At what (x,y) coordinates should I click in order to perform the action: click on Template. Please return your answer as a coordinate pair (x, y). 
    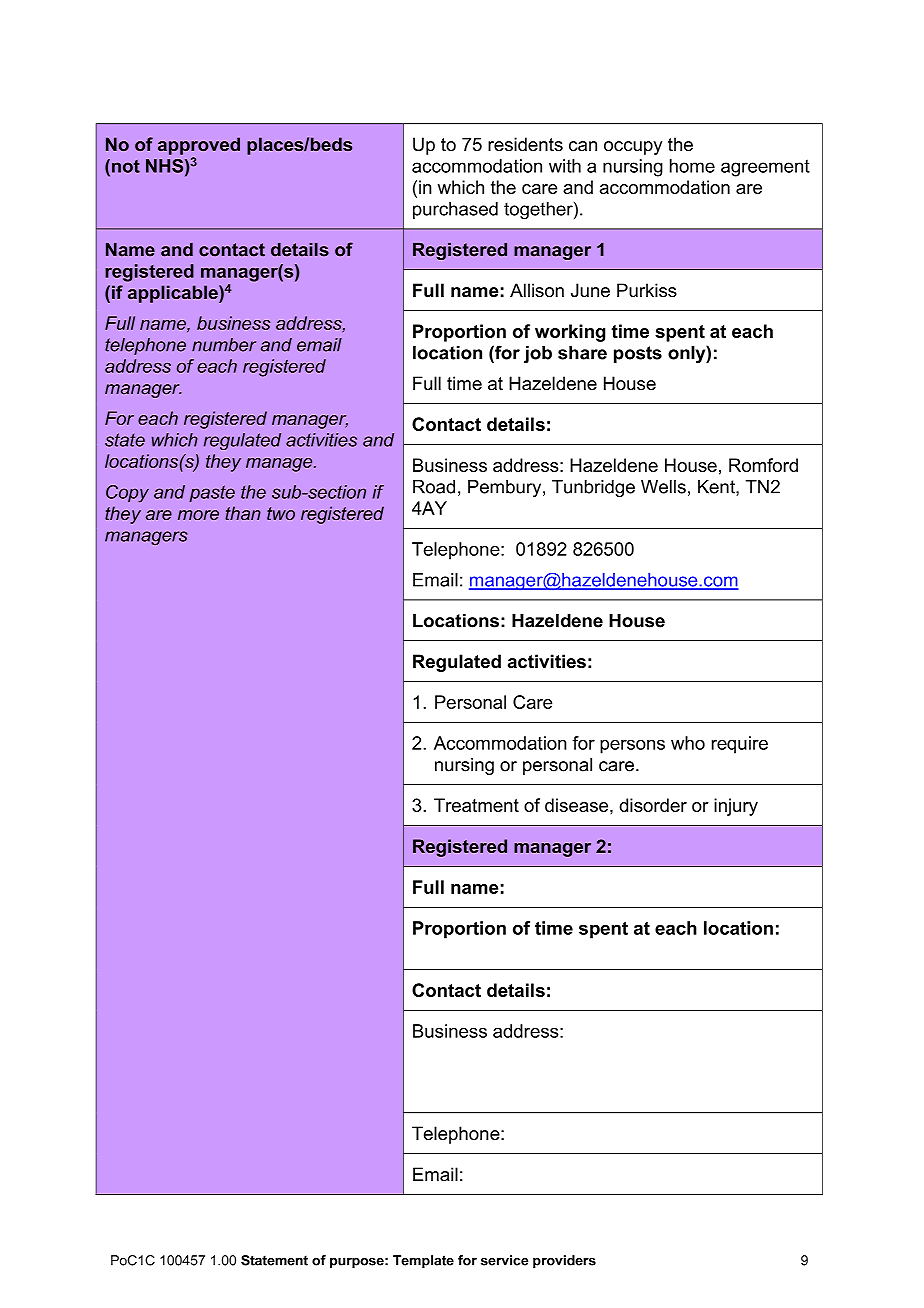
    Looking at the image, I should click on (423, 1261).
